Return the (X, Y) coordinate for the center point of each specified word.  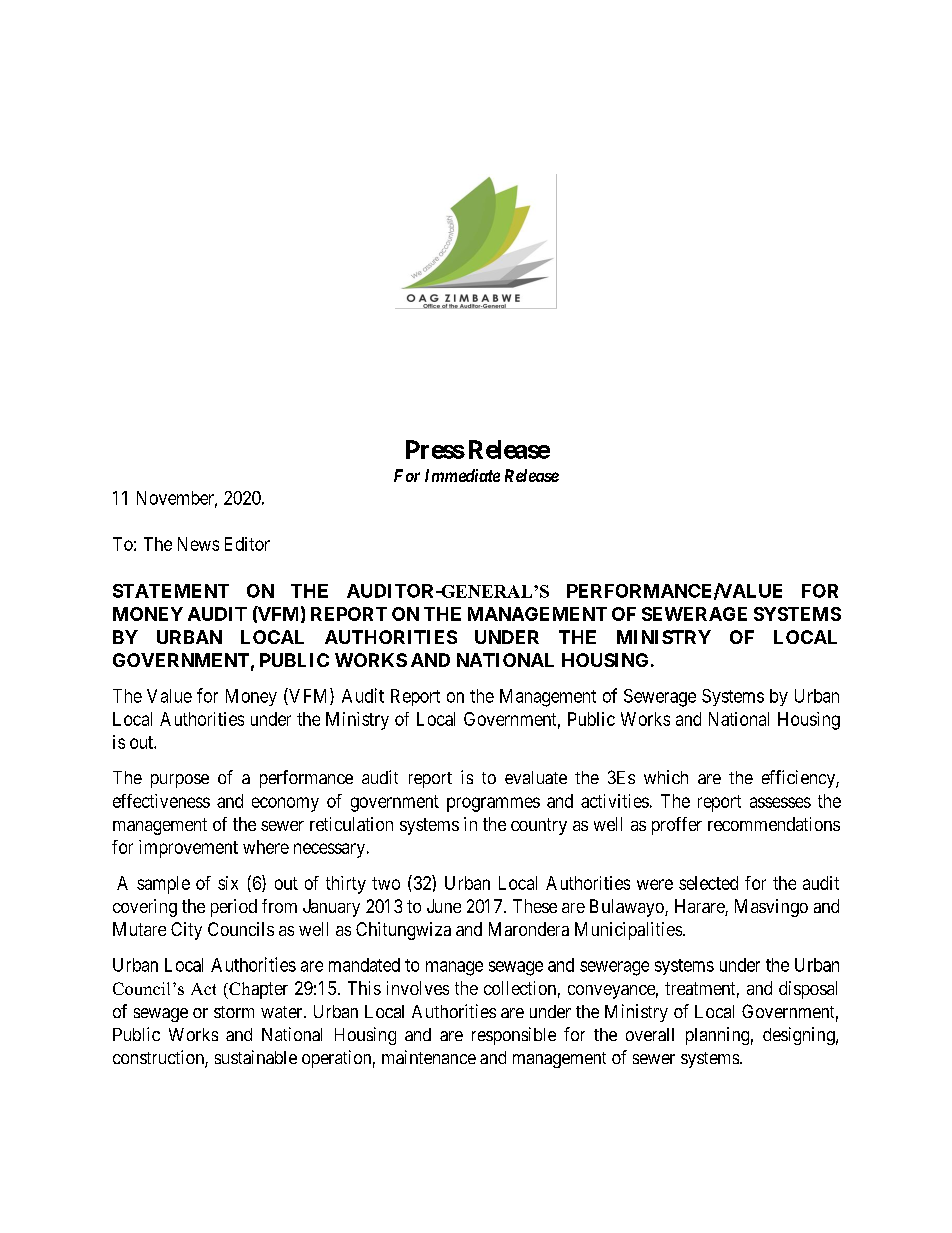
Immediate (462, 475)
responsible (514, 1036)
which (666, 777)
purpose (180, 781)
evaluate (536, 777)
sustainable (256, 1057)
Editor (247, 544)
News (198, 544)
